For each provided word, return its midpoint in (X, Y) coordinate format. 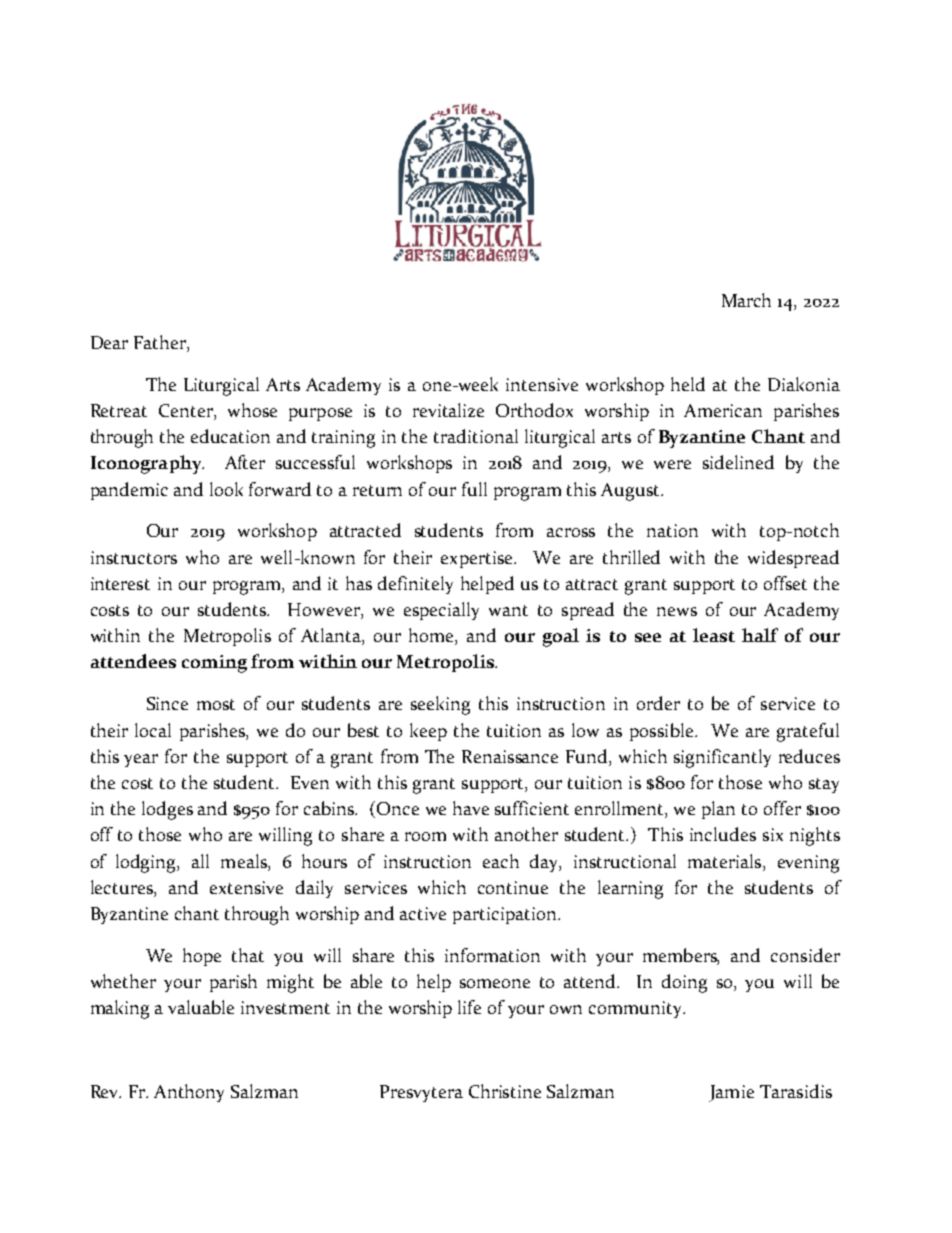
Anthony (189, 1093)
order (658, 703)
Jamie (731, 1093)
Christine (505, 1091)
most (216, 704)
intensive (542, 384)
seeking (440, 705)
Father (161, 343)
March (746, 300)
